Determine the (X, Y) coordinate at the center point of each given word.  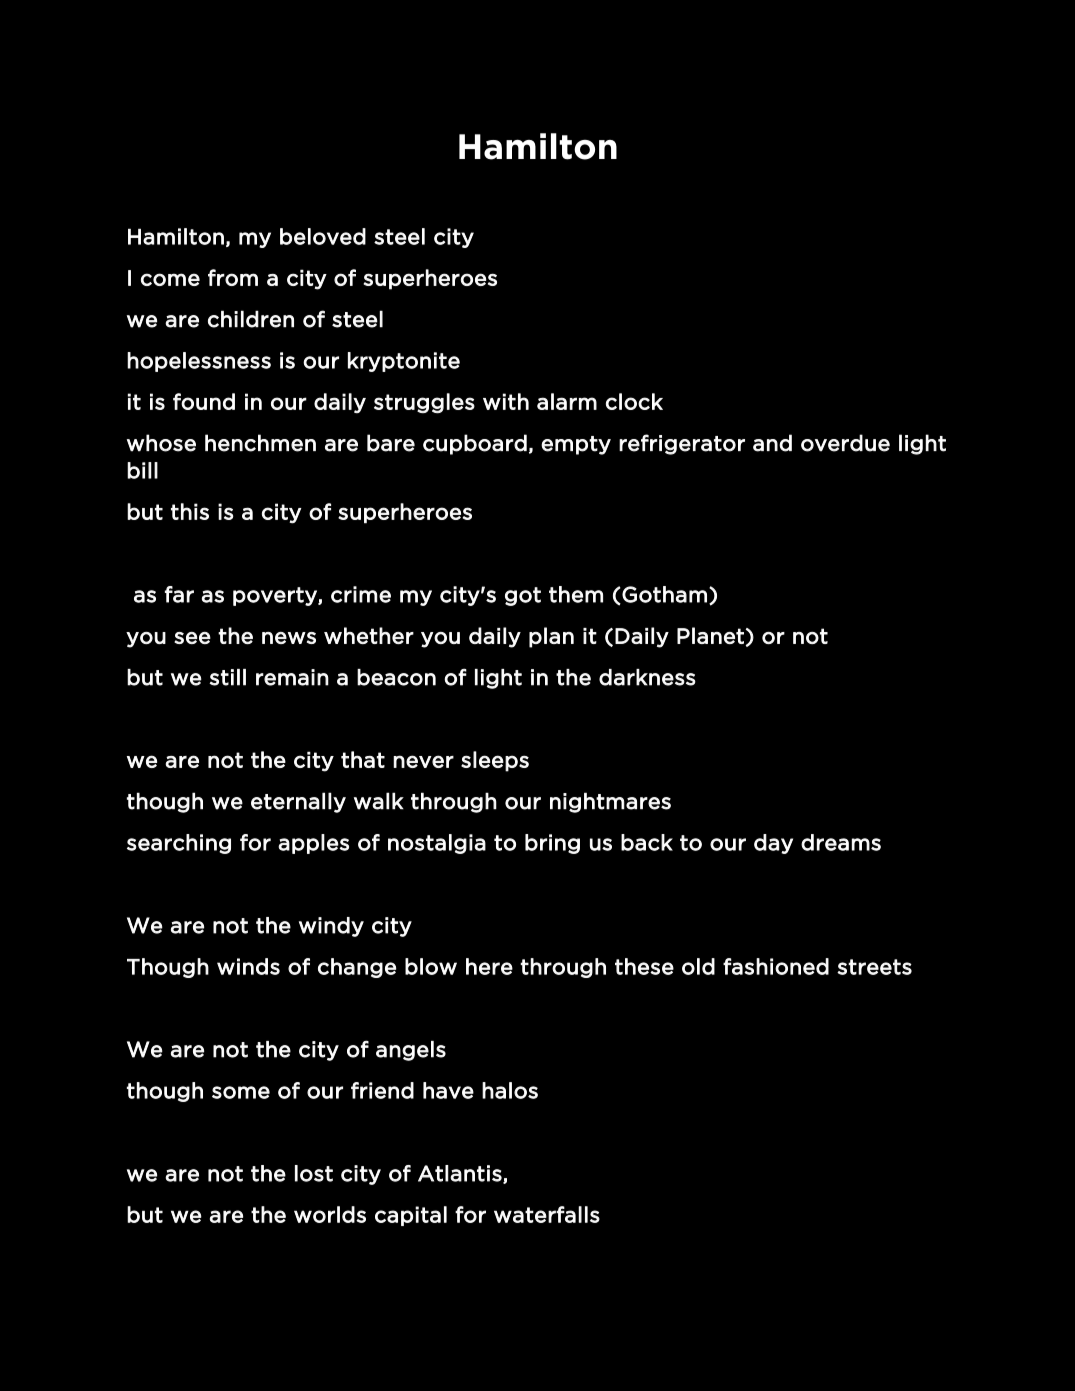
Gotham (664, 594)
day (773, 844)
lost (314, 1173)
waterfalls (547, 1214)
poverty (276, 596)
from (233, 277)
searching (179, 844)
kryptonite (404, 362)
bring (552, 844)
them (576, 594)
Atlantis (461, 1174)
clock (634, 401)
